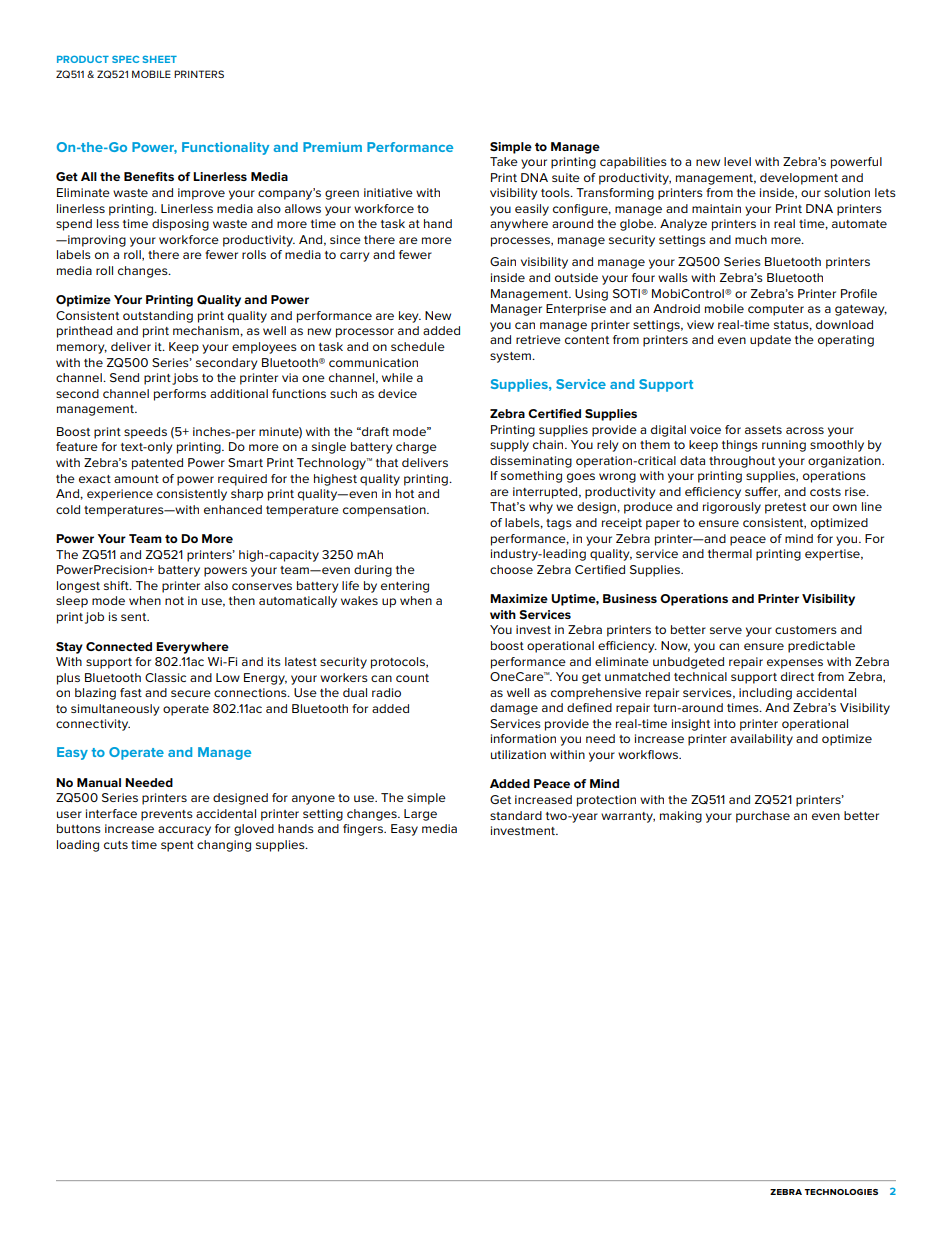 The width and height of the page is (952, 1233). Describe the element at coordinates (185, 379) in the page. I see `jobs` at that location.
